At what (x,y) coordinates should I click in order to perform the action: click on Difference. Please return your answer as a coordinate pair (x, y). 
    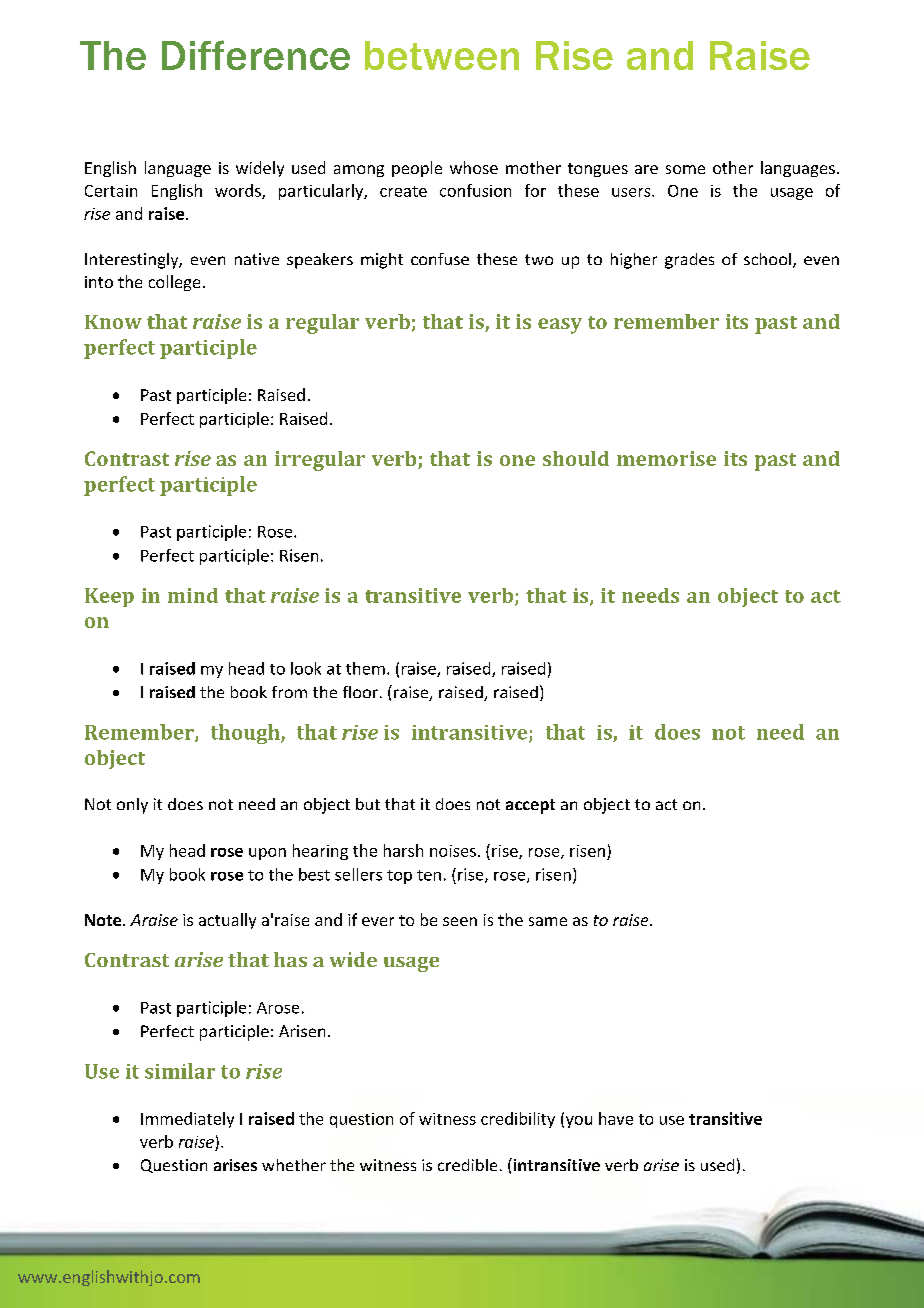
    Looking at the image, I should click on (256, 55).
